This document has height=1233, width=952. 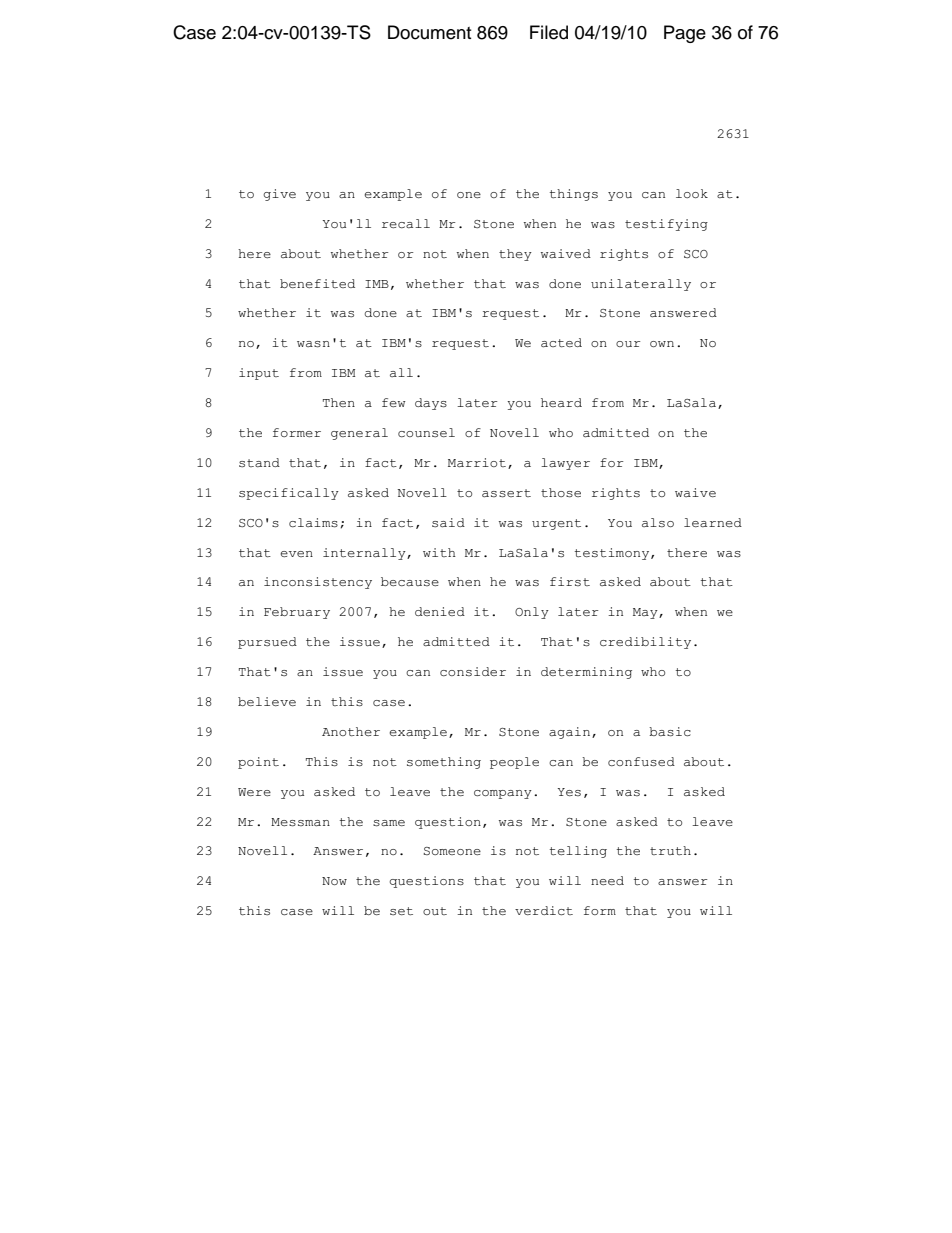 What do you see at coordinates (334, 881) in the document?
I see `Now` at bounding box center [334, 881].
